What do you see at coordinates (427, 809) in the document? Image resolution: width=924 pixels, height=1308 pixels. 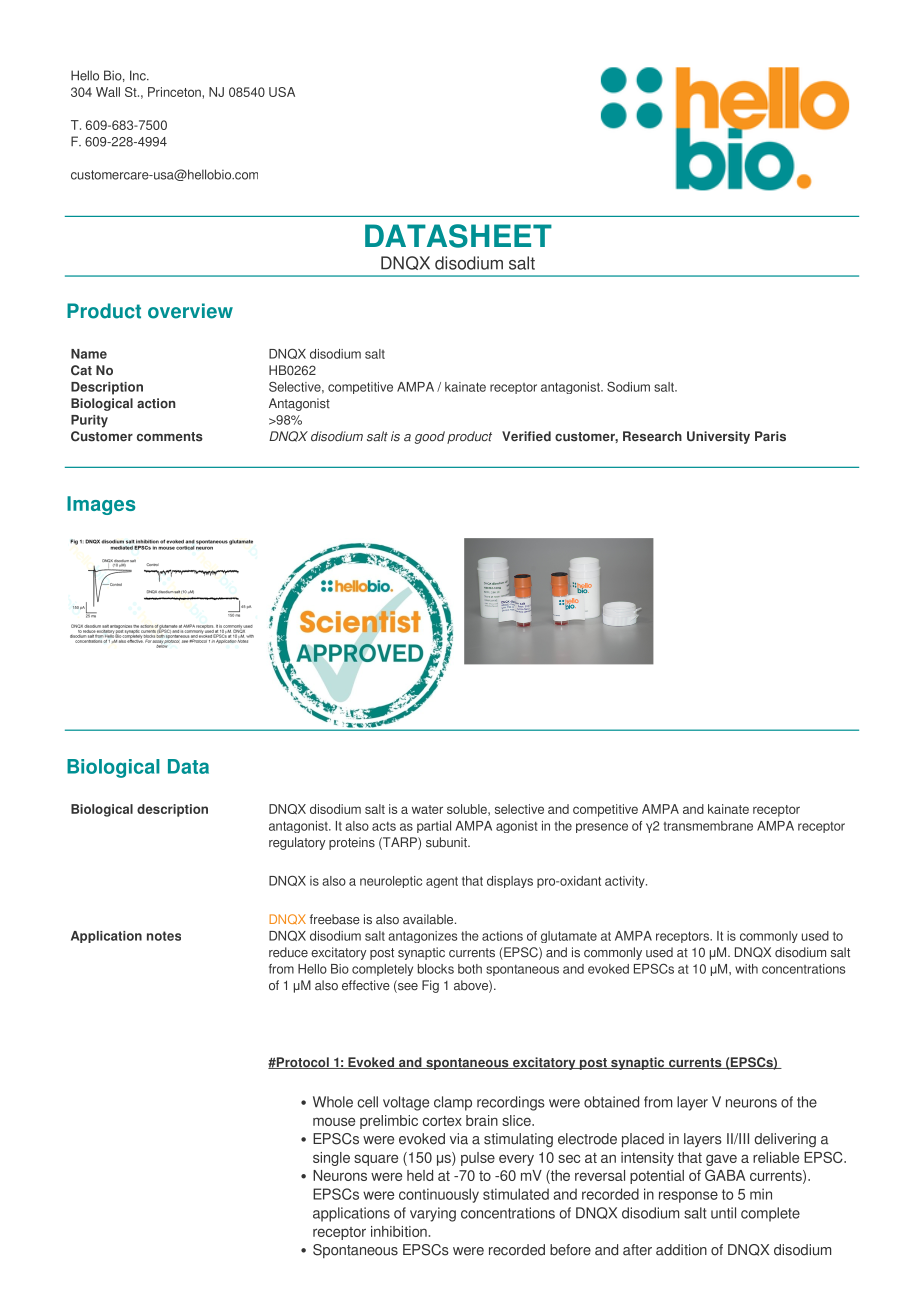 I see `water` at bounding box center [427, 809].
